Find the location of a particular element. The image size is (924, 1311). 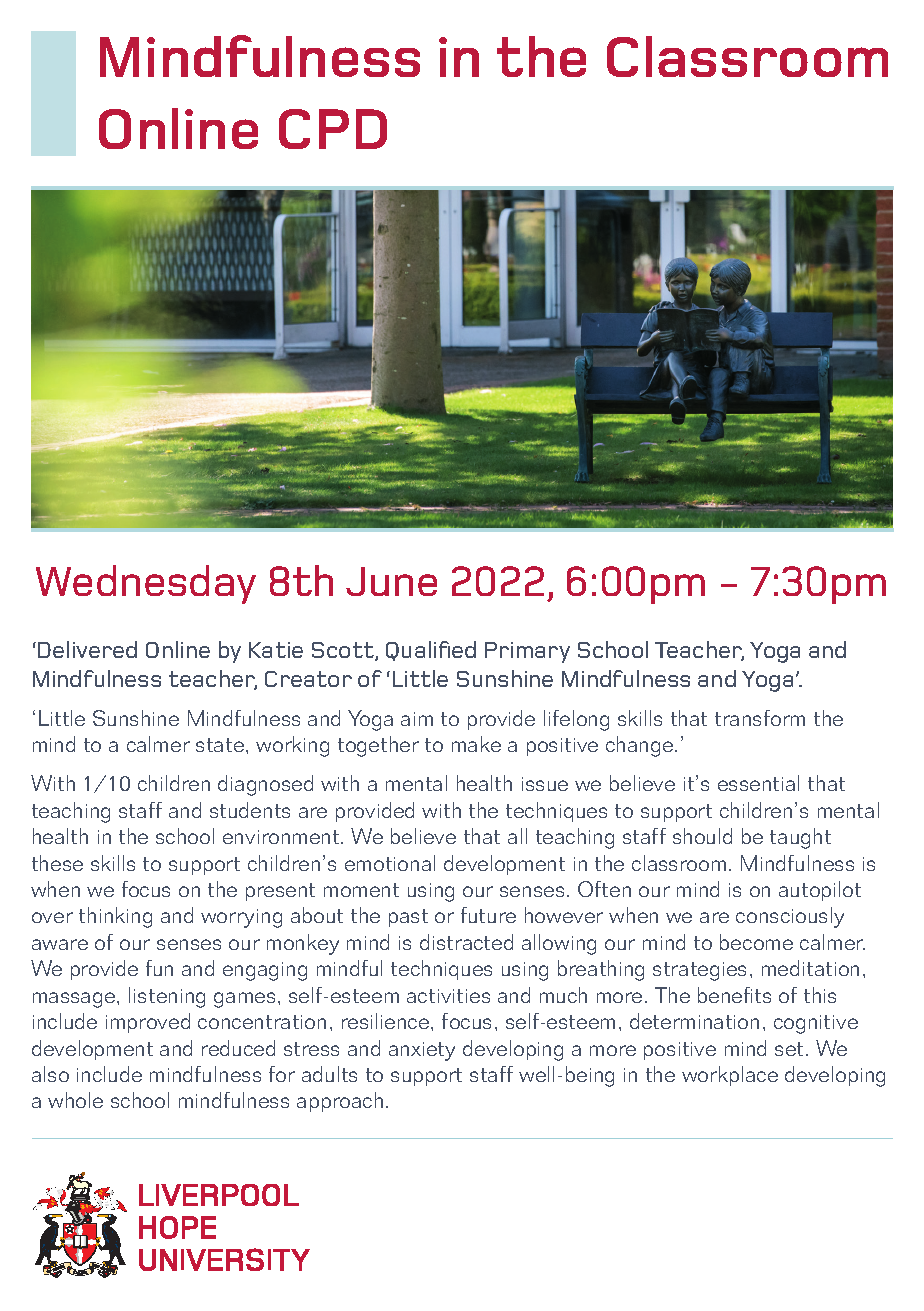

Primary is located at coordinates (527, 652).
